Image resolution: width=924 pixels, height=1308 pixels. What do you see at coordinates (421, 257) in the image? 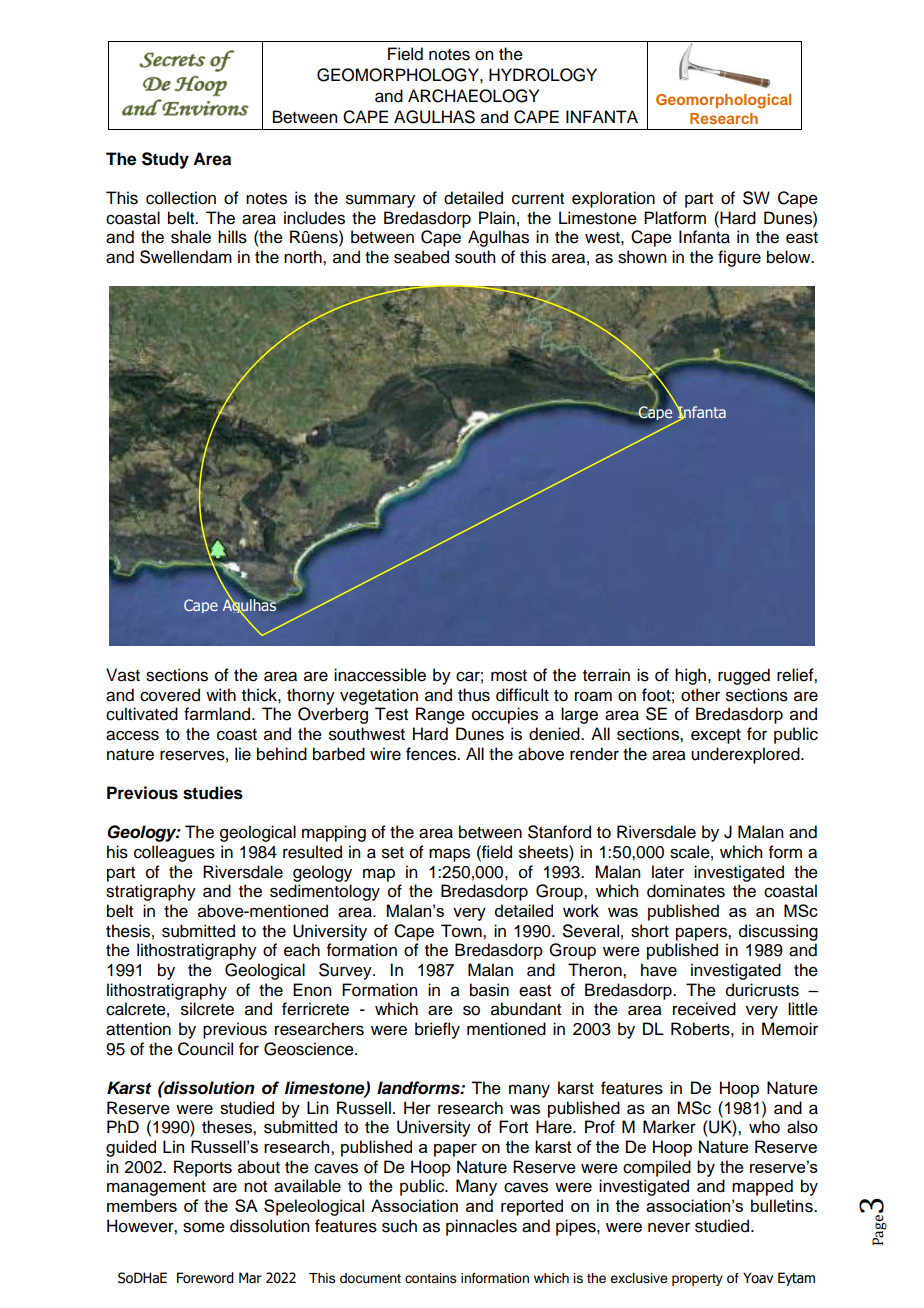
I see `seabed` at bounding box center [421, 257].
